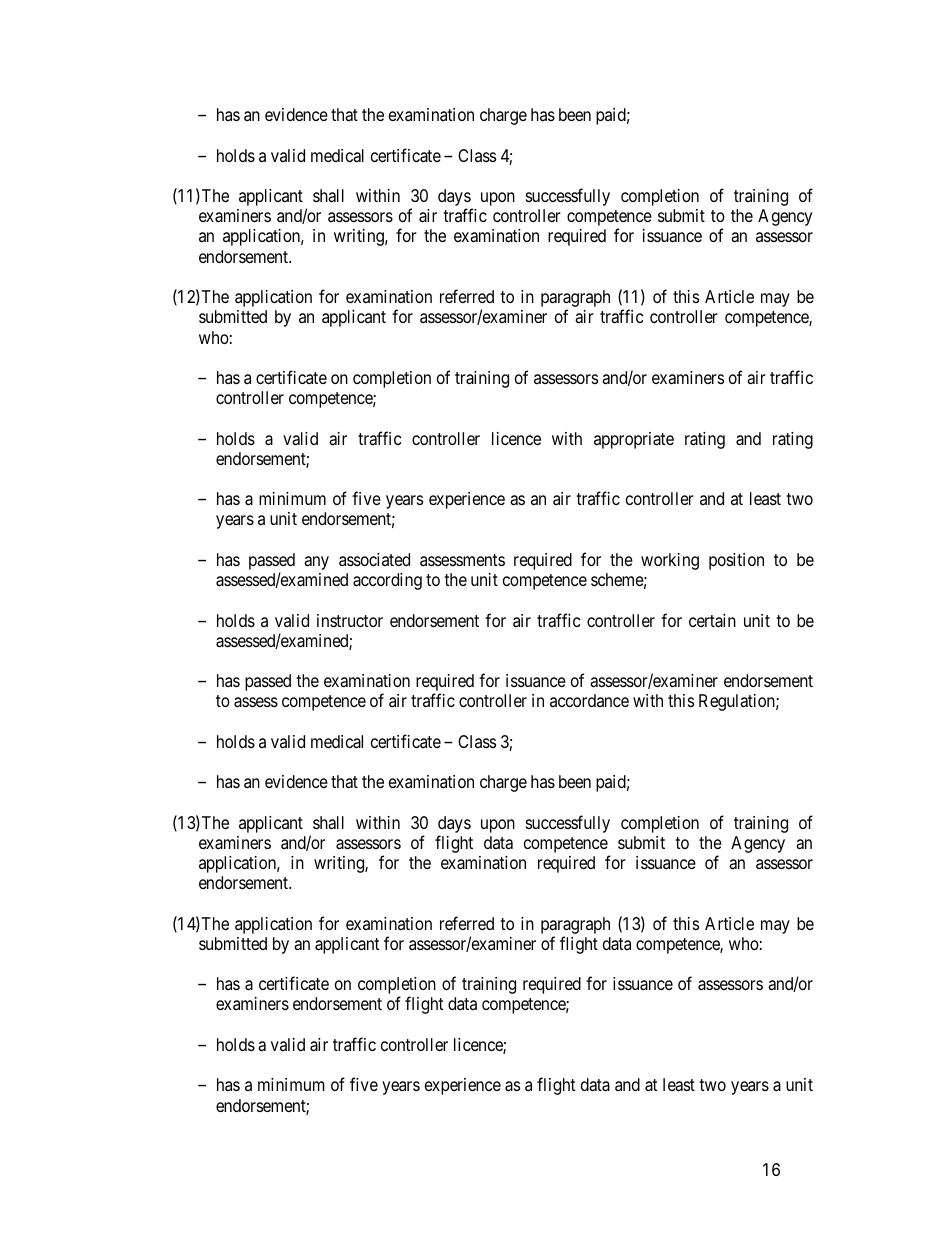 This screenshot has width=952, height=1233. What do you see at coordinates (712, 621) in the screenshot?
I see `certain` at bounding box center [712, 621].
